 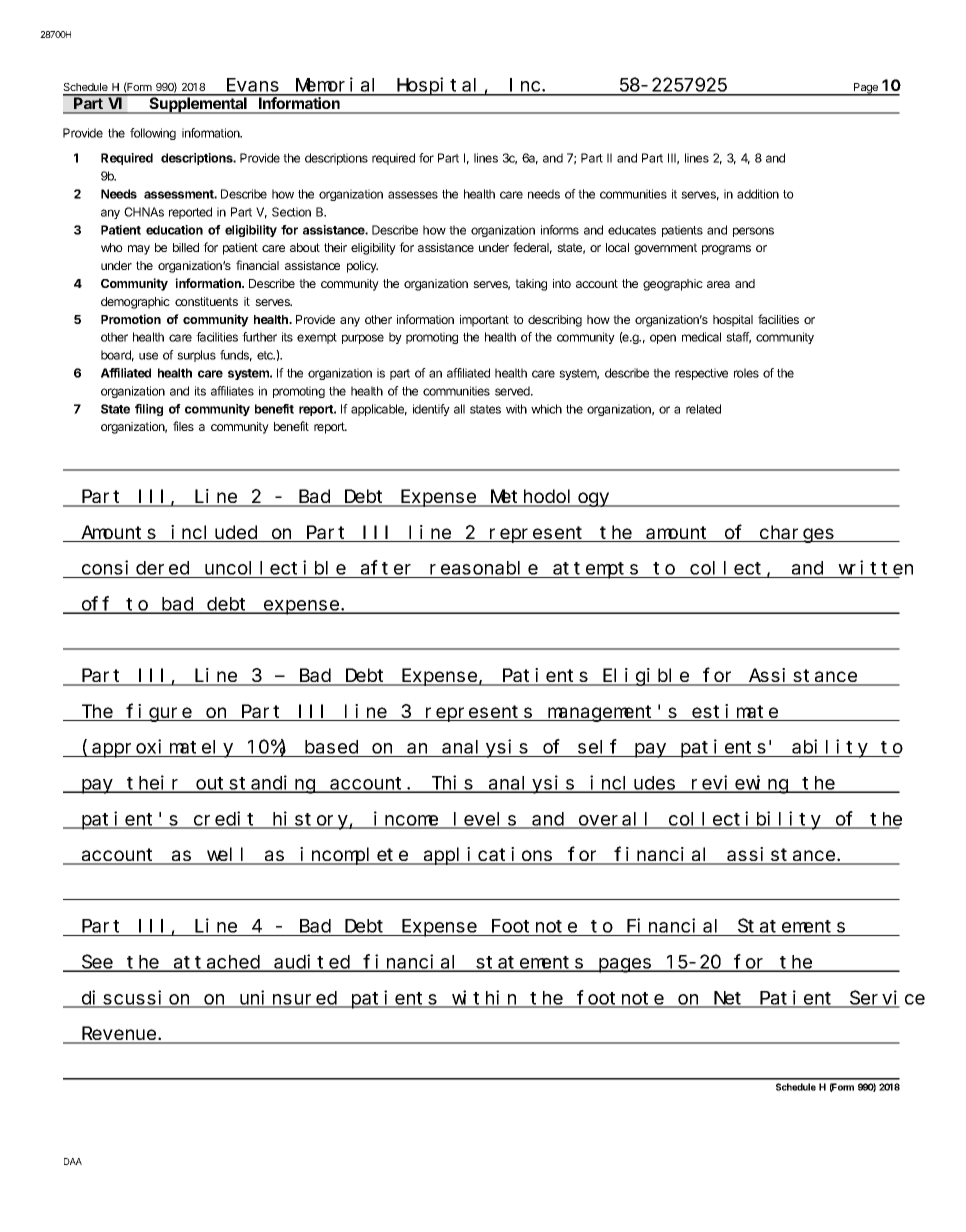 What do you see at coordinates (215, 533) in the image?
I see `included` at bounding box center [215, 533].
